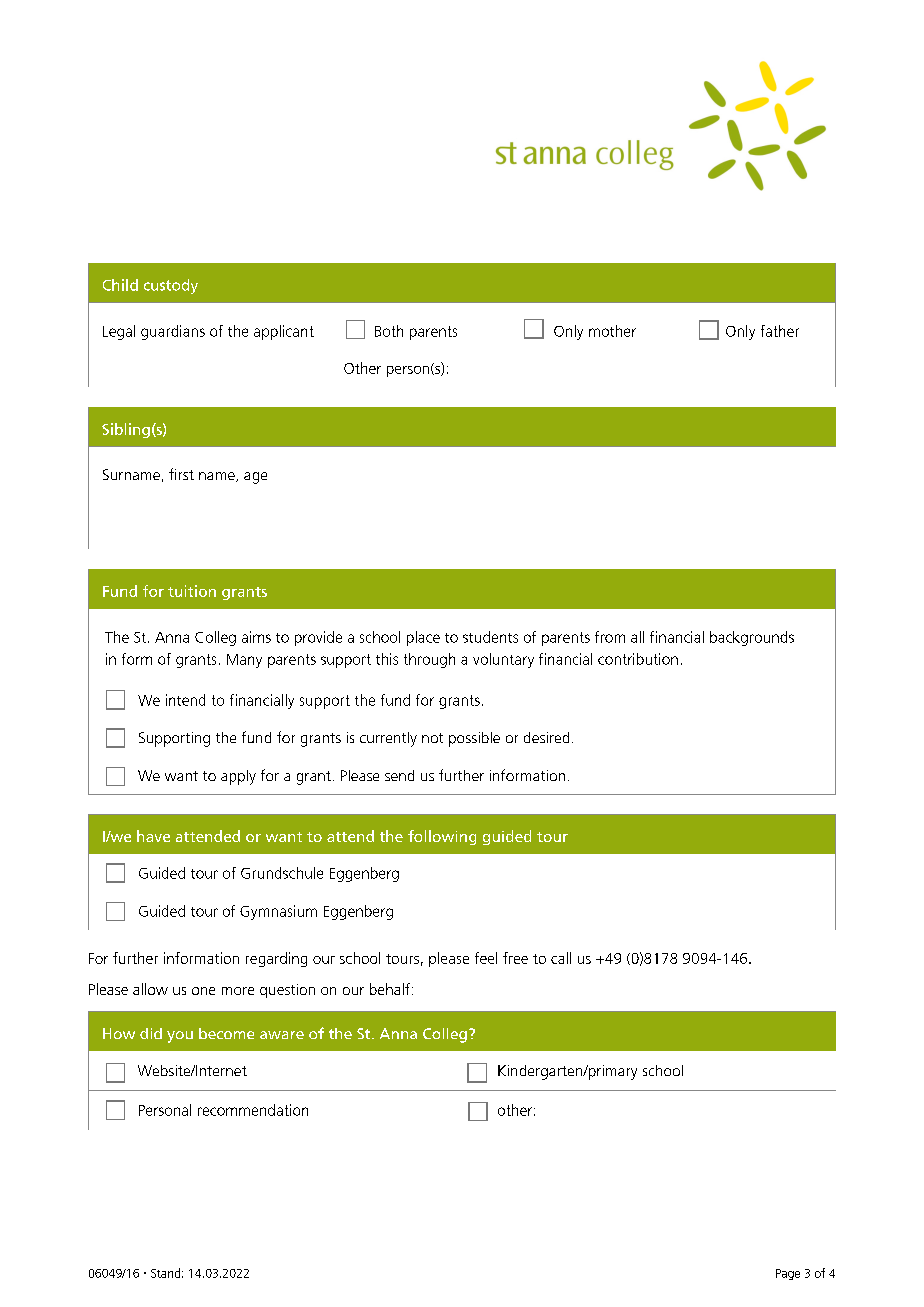 The width and height of the screenshot is (924, 1307). I want to click on tuition, so click(192, 591).
